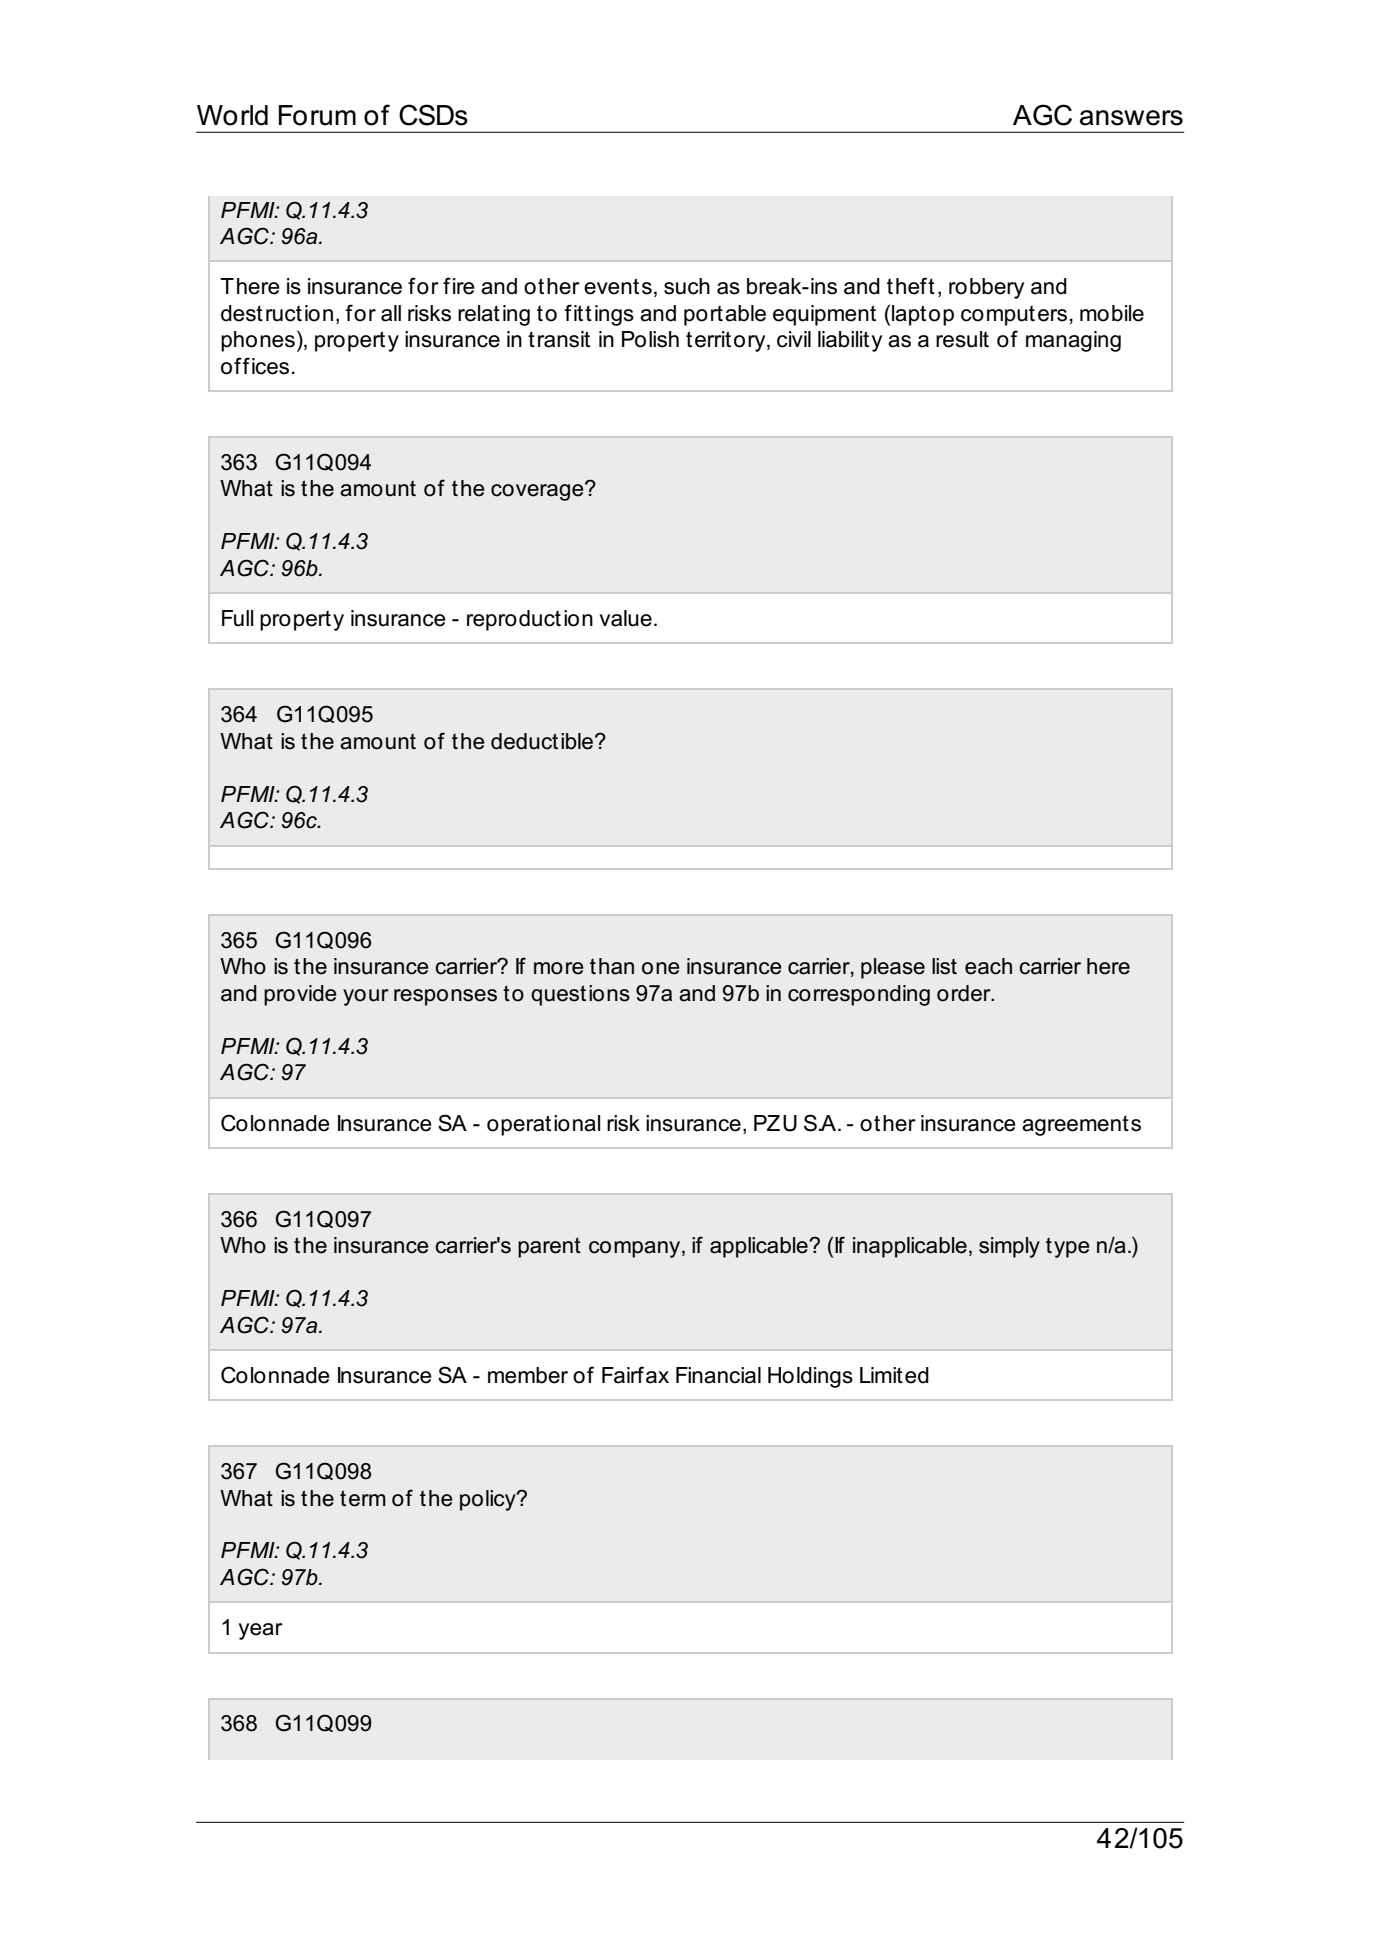  Describe the element at coordinates (543, 1125) in the document. I see `operational` at that location.
